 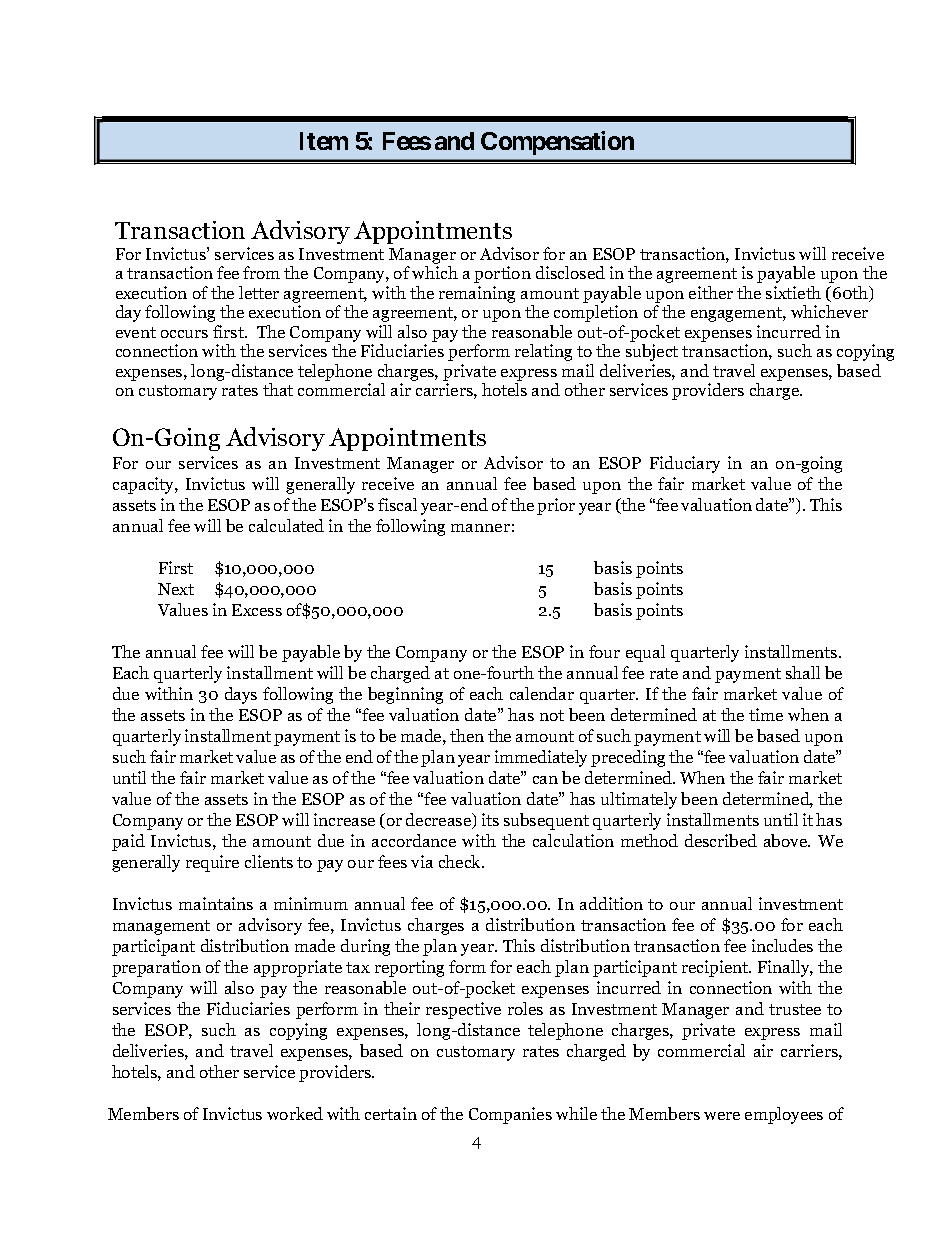 I want to click on either, so click(x=711, y=292).
